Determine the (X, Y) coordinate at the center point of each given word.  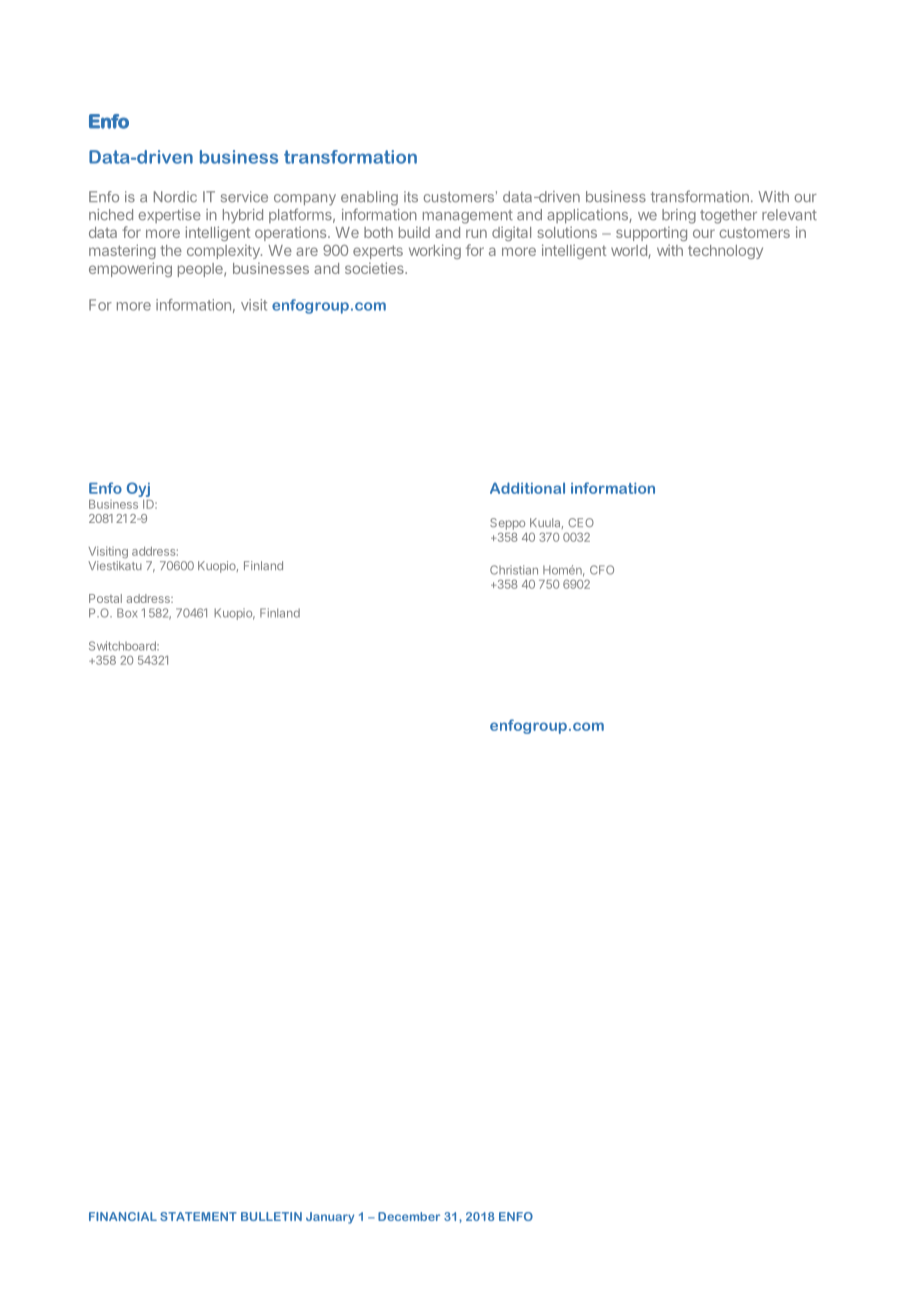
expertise (169, 216)
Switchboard (123, 646)
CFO (602, 570)
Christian (514, 570)
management (468, 217)
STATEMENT (198, 1216)
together (728, 216)
